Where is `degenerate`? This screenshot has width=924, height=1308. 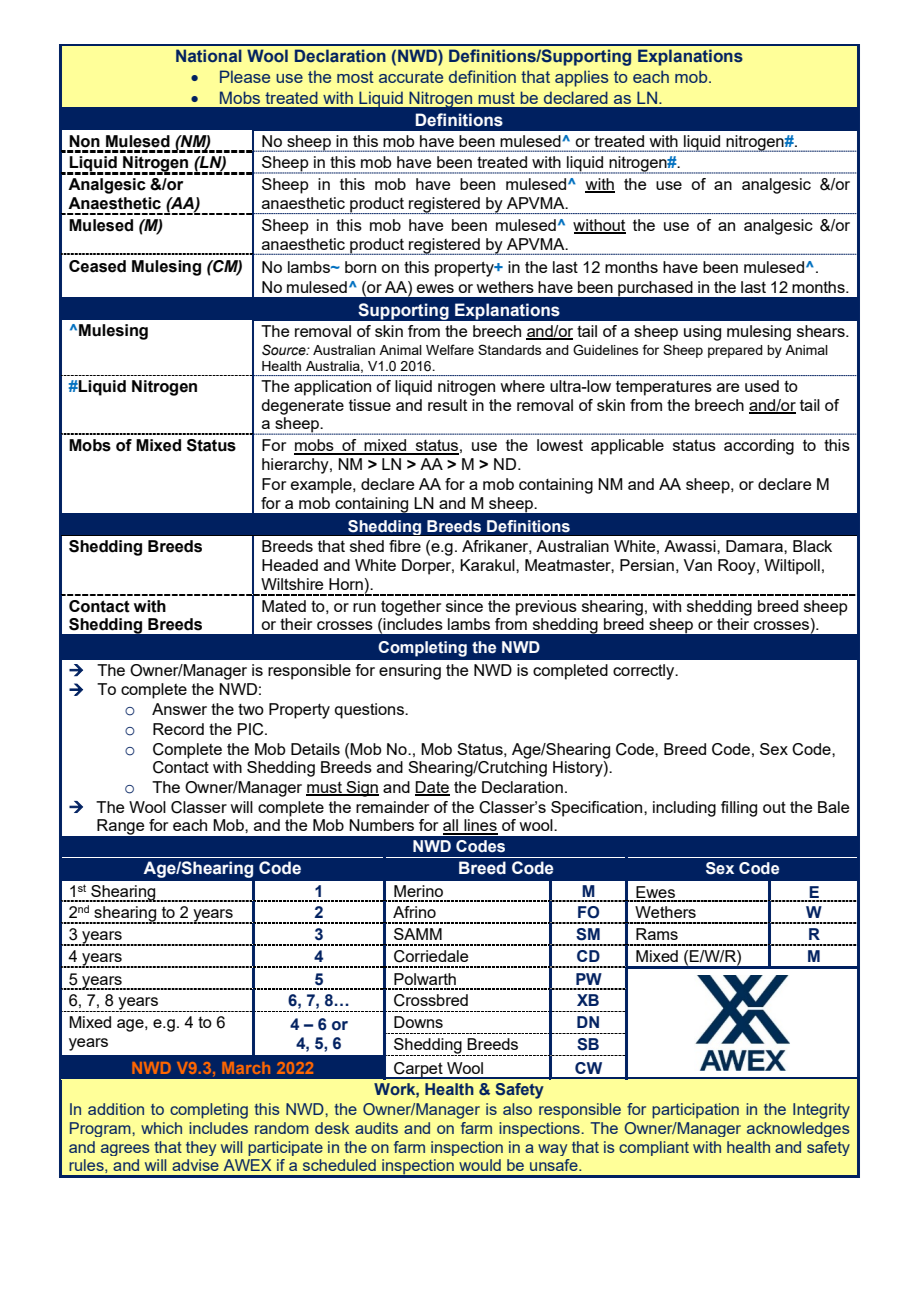
degenerate is located at coordinates (302, 407).
